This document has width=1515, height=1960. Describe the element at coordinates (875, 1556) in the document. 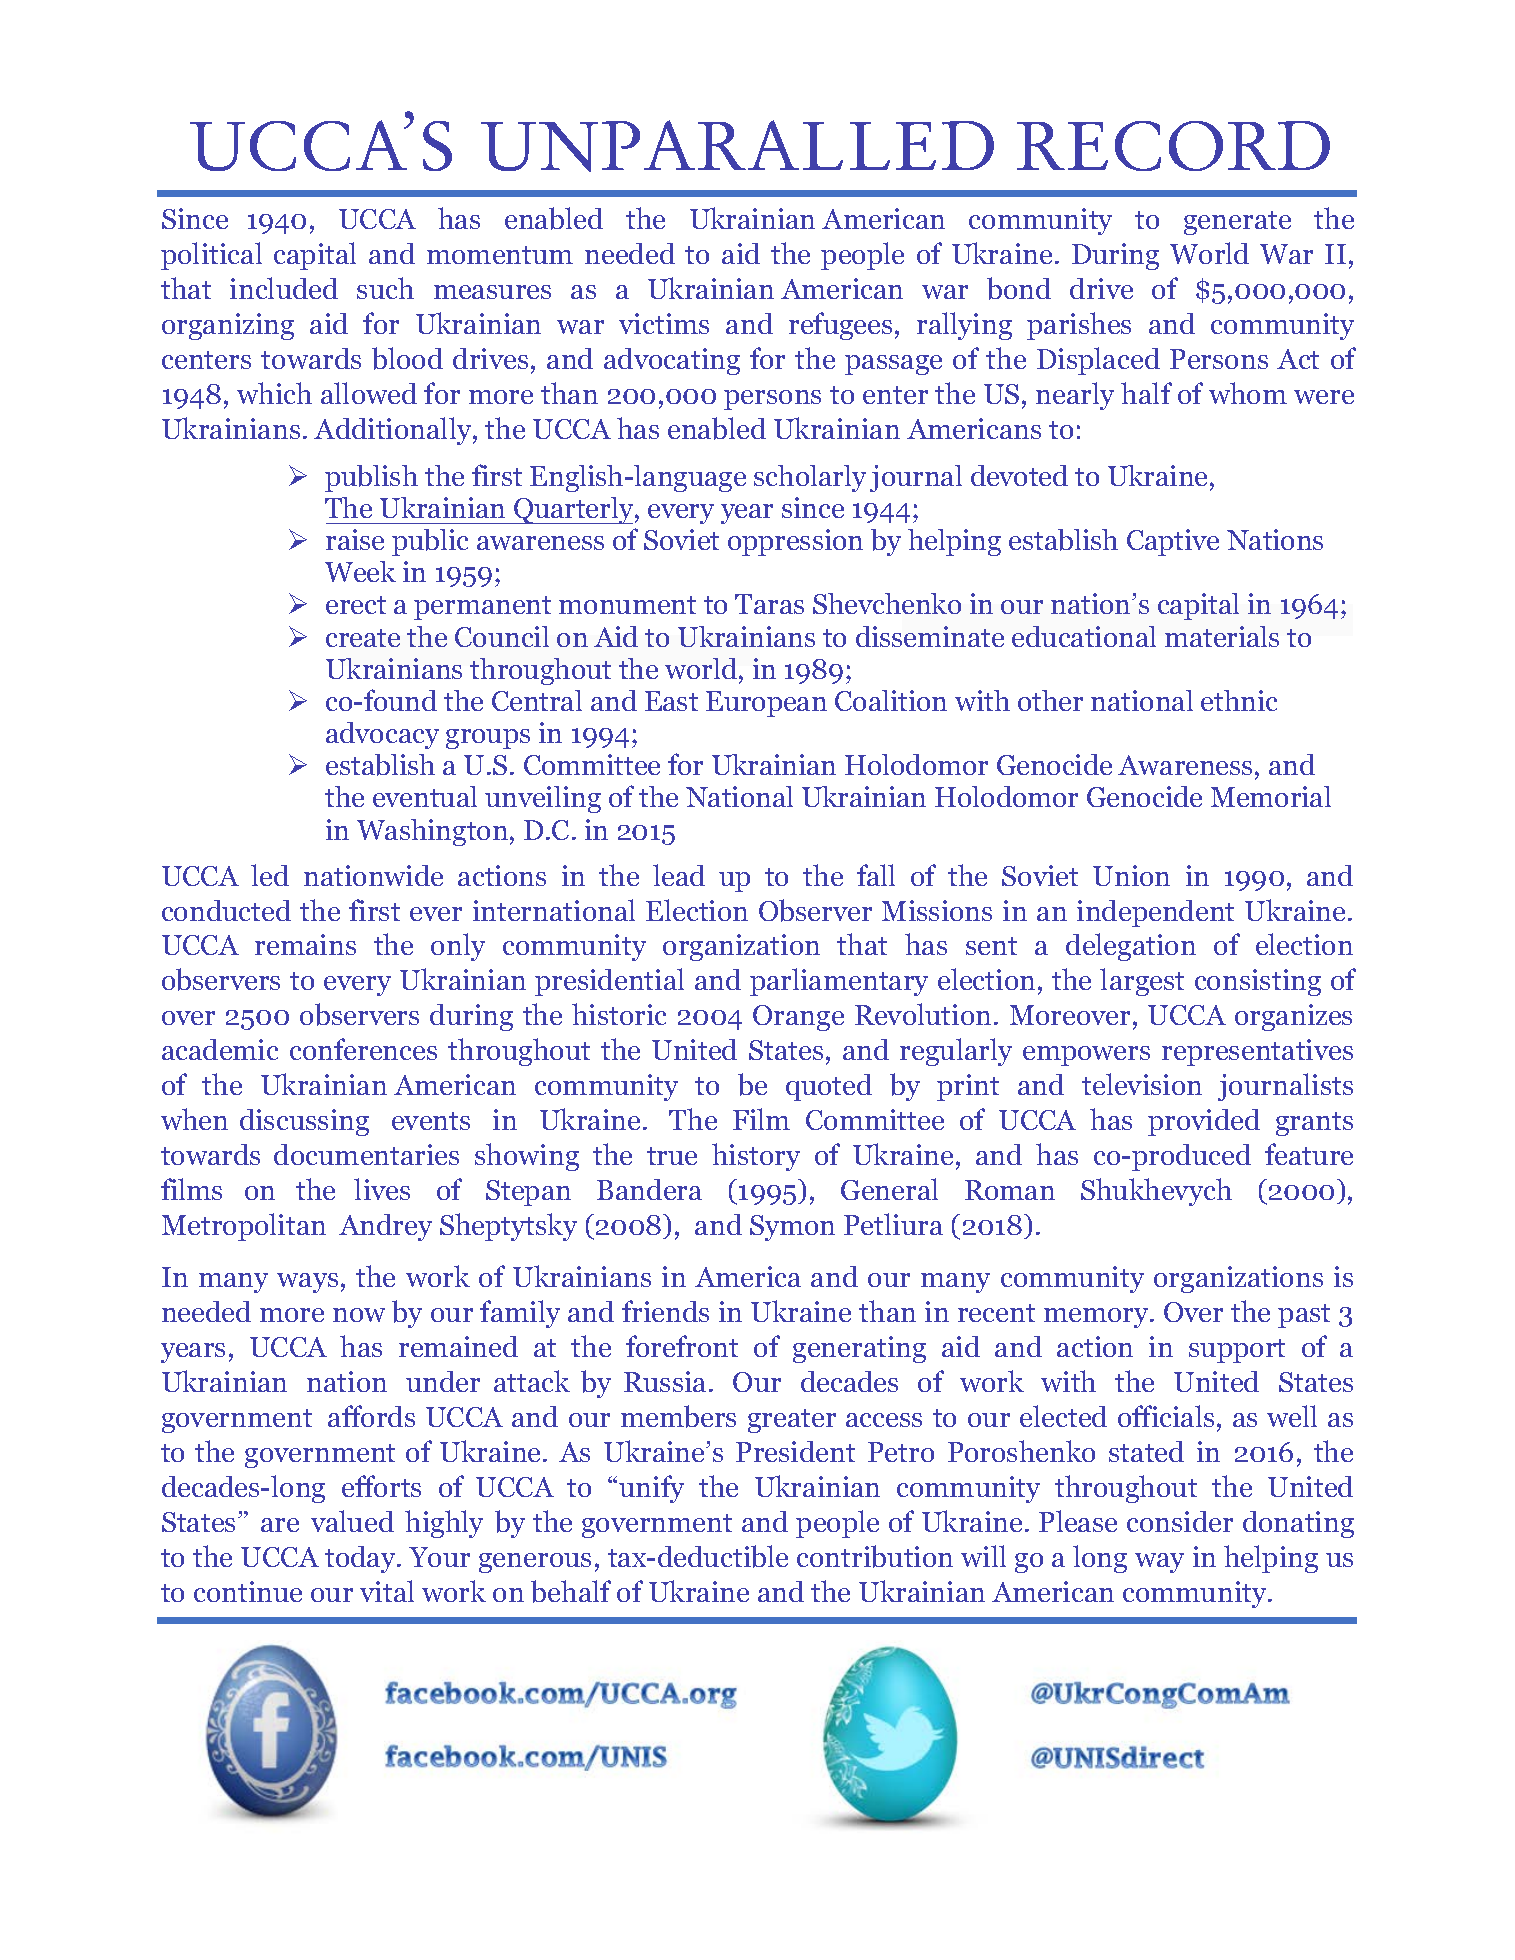

I see `contribution` at that location.
